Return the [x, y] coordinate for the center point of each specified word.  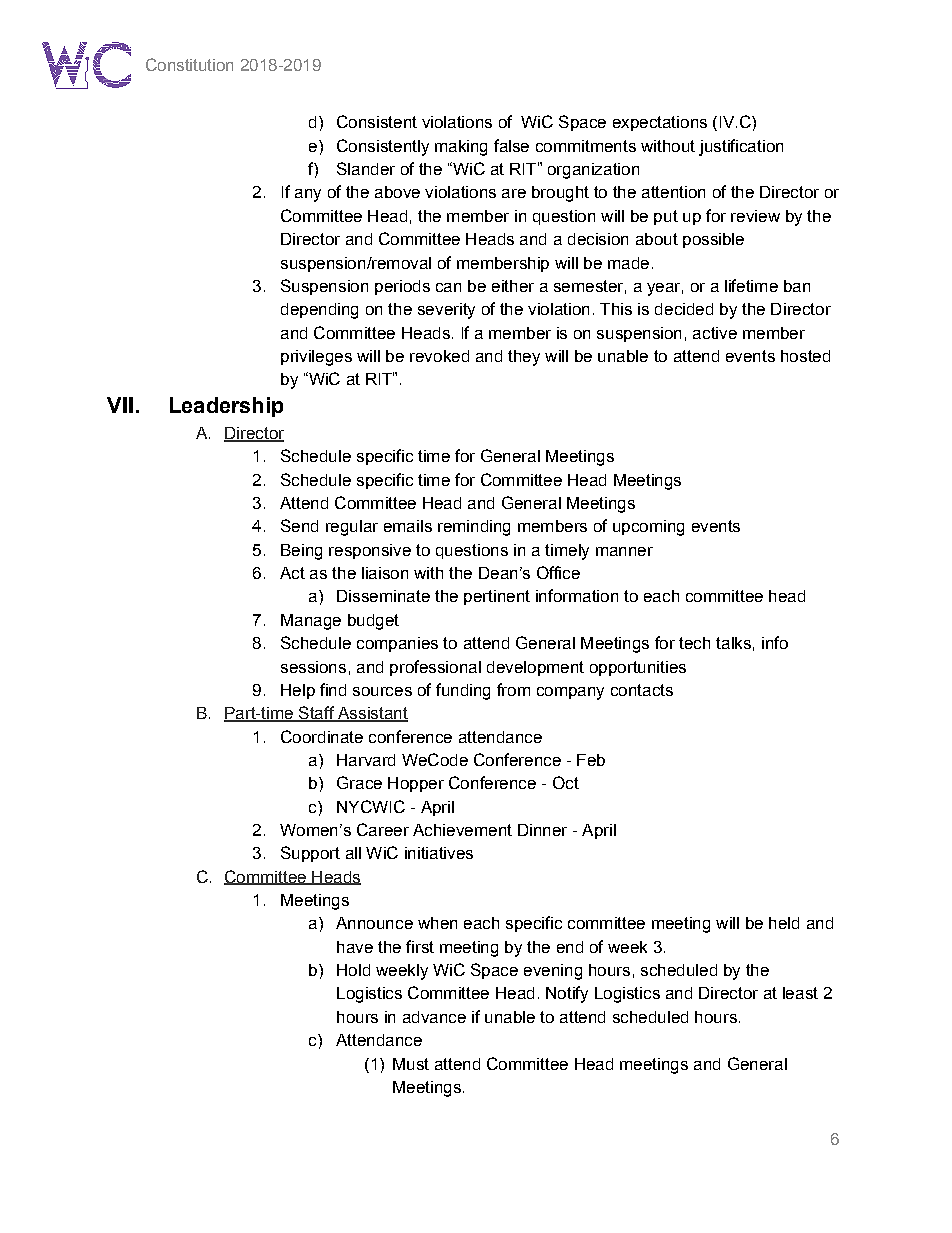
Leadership [226, 407]
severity [446, 311]
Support [310, 854]
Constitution [189, 64]
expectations [660, 123]
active [715, 333]
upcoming [648, 528]
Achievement [462, 830]
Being [301, 552]
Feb [591, 760]
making [461, 148]
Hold [353, 970]
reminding [474, 528]
